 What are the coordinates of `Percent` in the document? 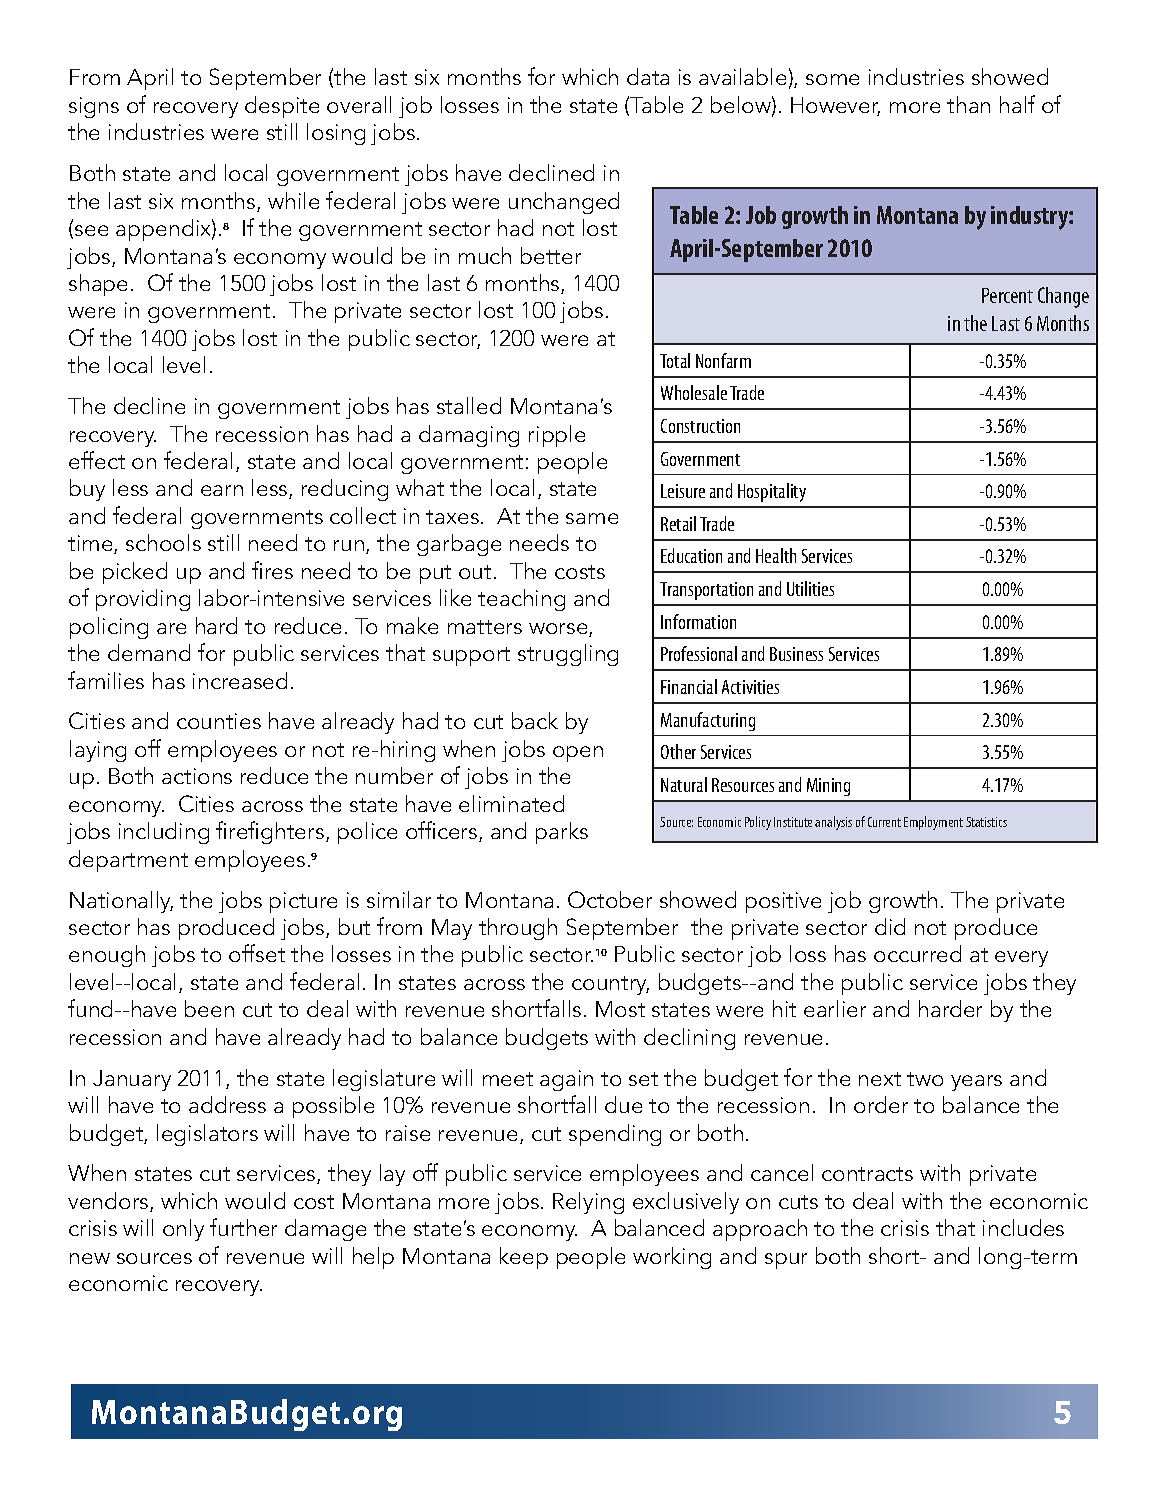 It's located at (1007, 295).
